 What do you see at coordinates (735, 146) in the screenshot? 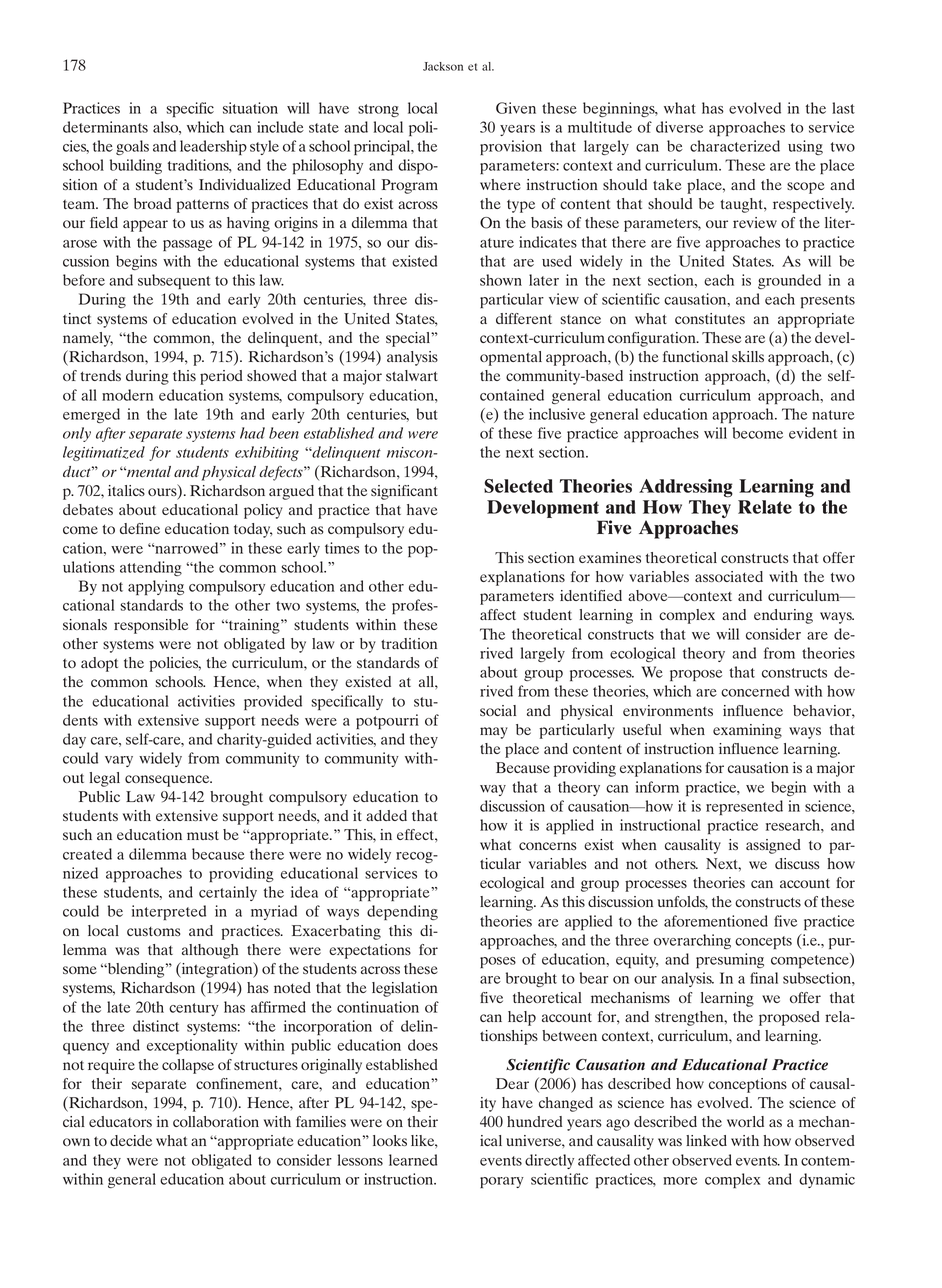
I see `characterized` at bounding box center [735, 146].
